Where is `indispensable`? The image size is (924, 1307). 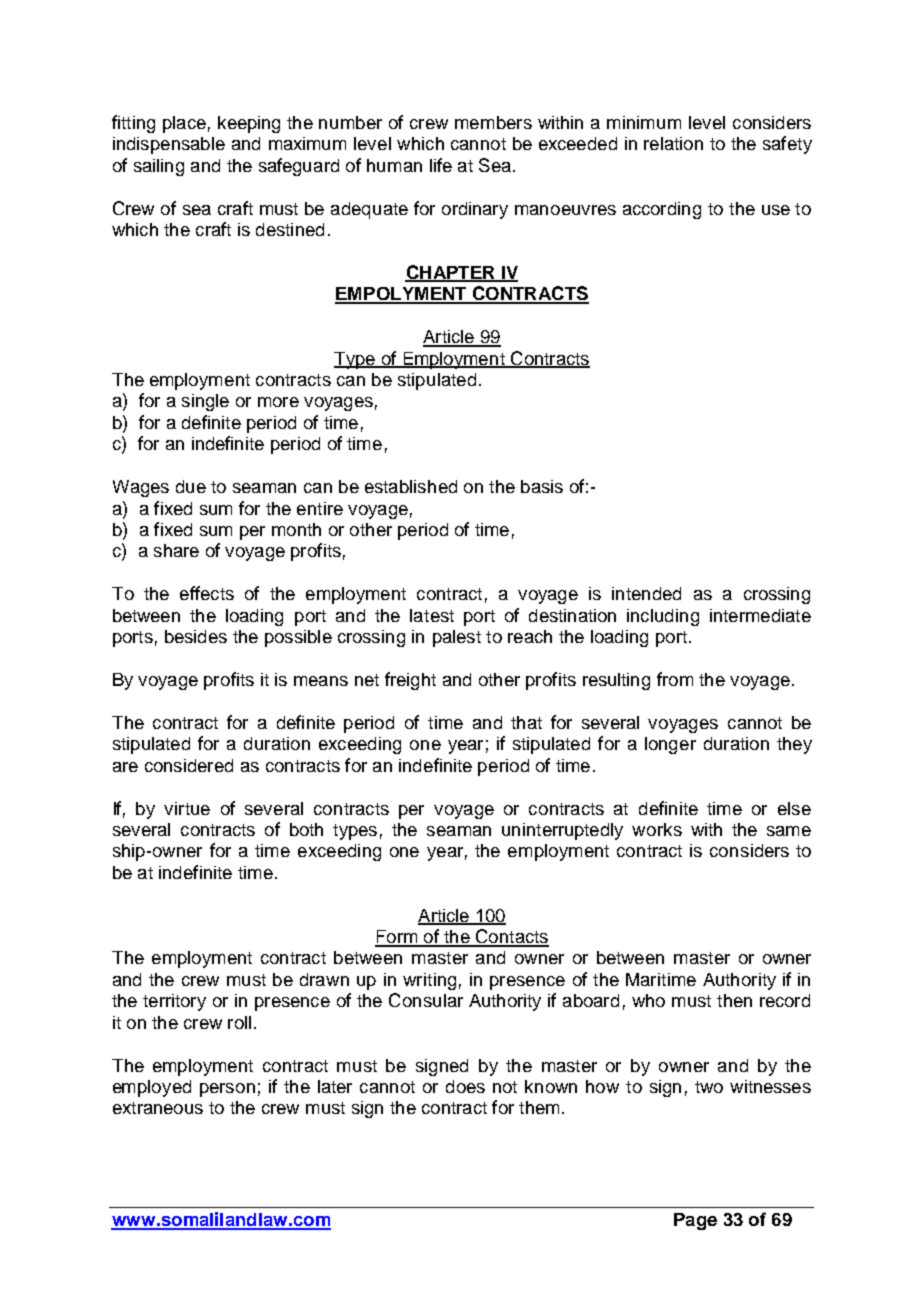 indispensable is located at coordinates (169, 145).
